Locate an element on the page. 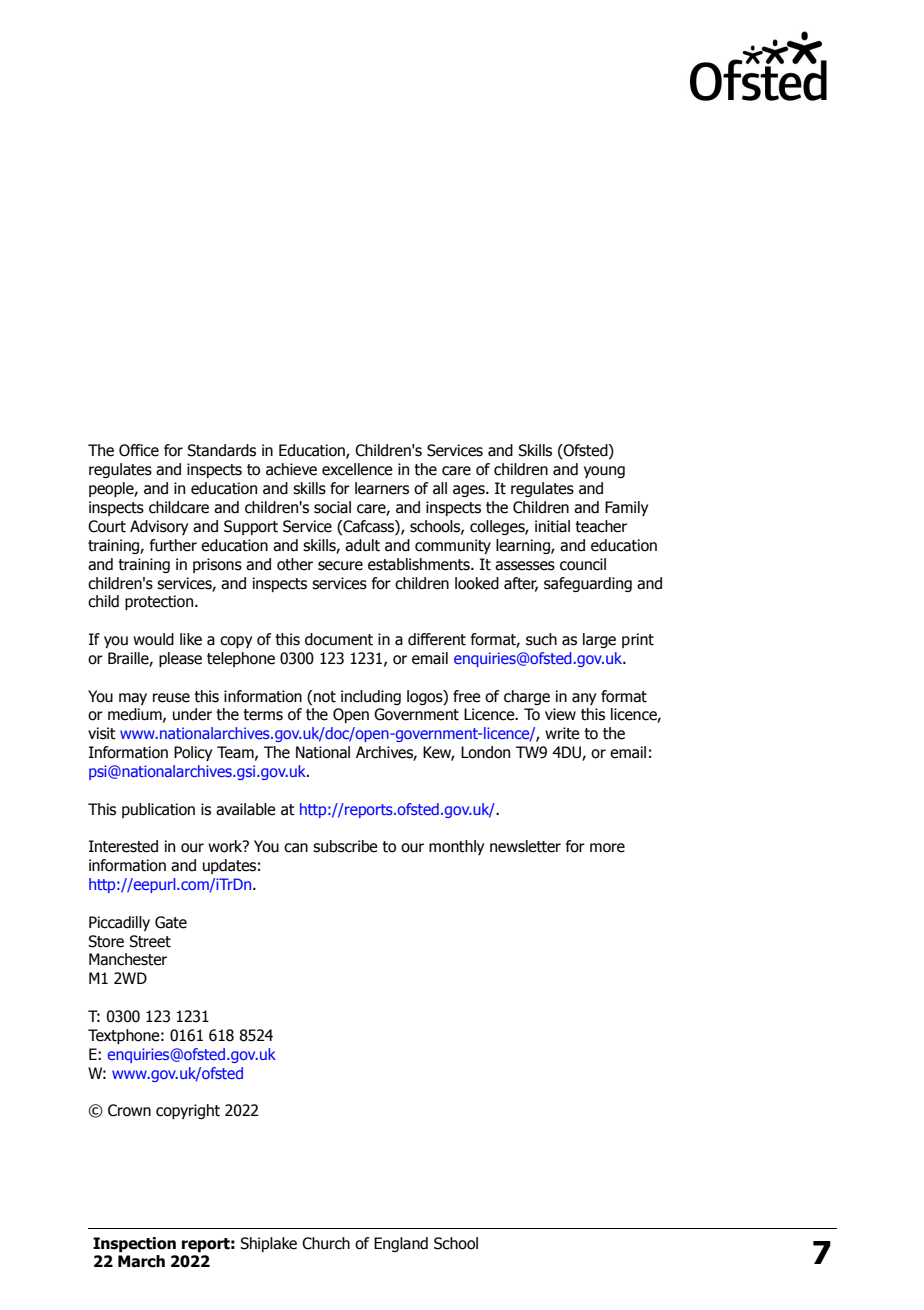  Inspection is located at coordinates (134, 1244).
